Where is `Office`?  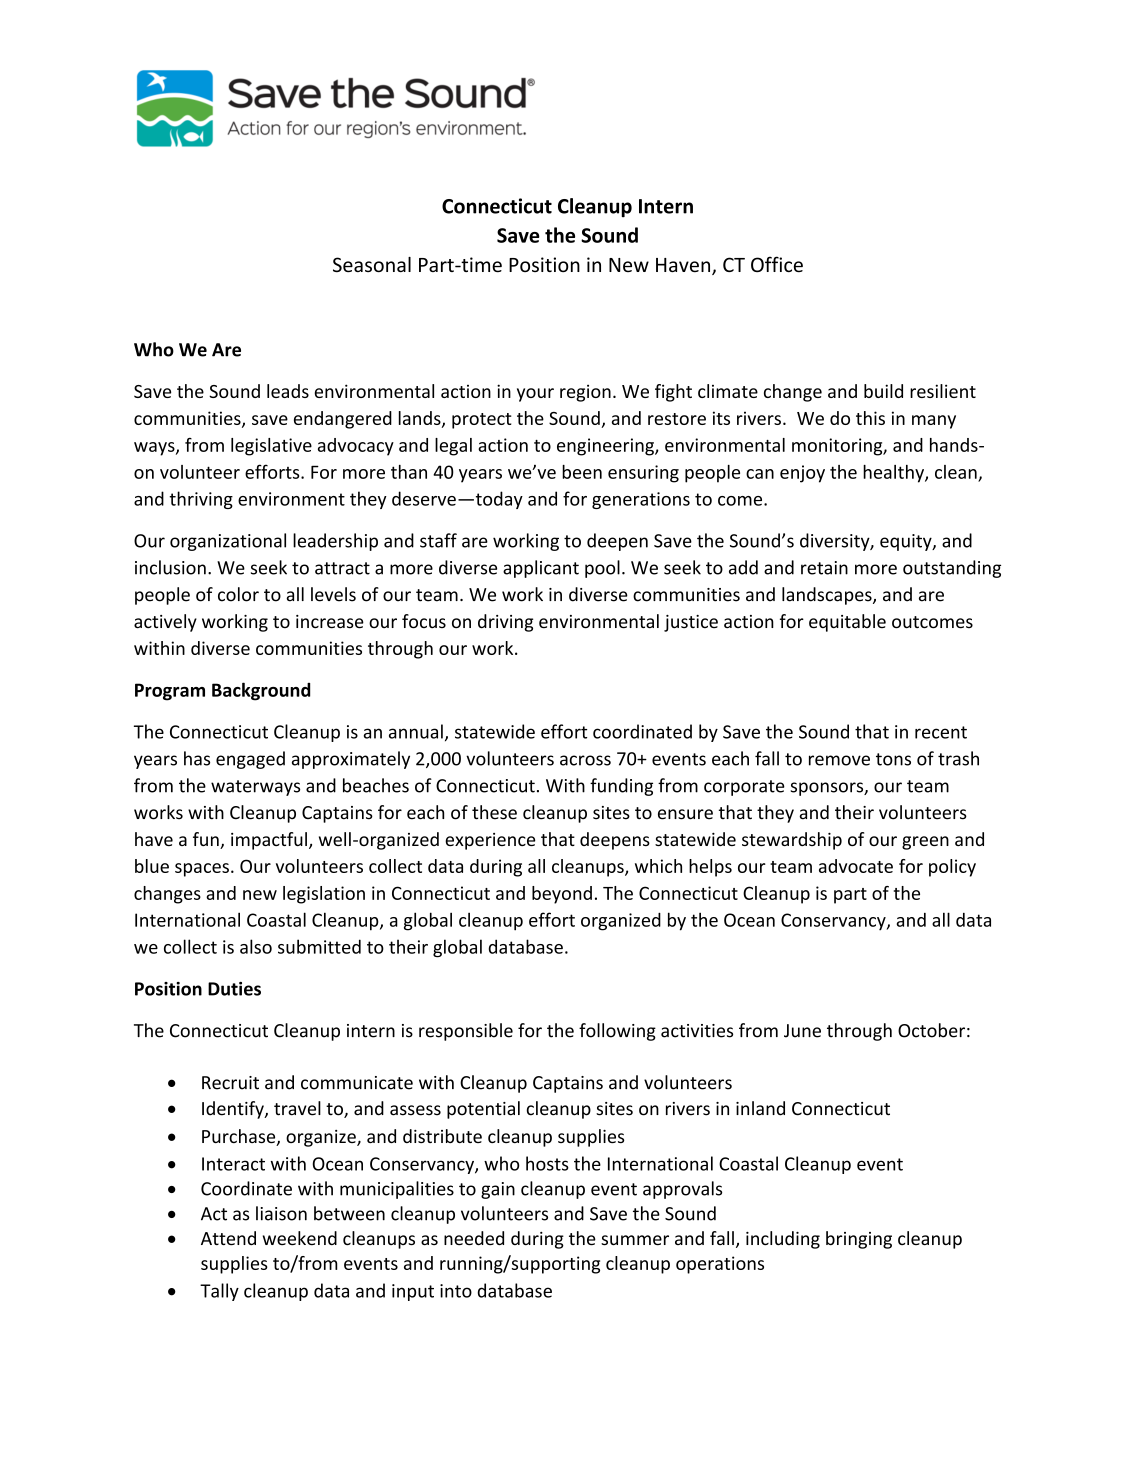
Office is located at coordinates (777, 264).
